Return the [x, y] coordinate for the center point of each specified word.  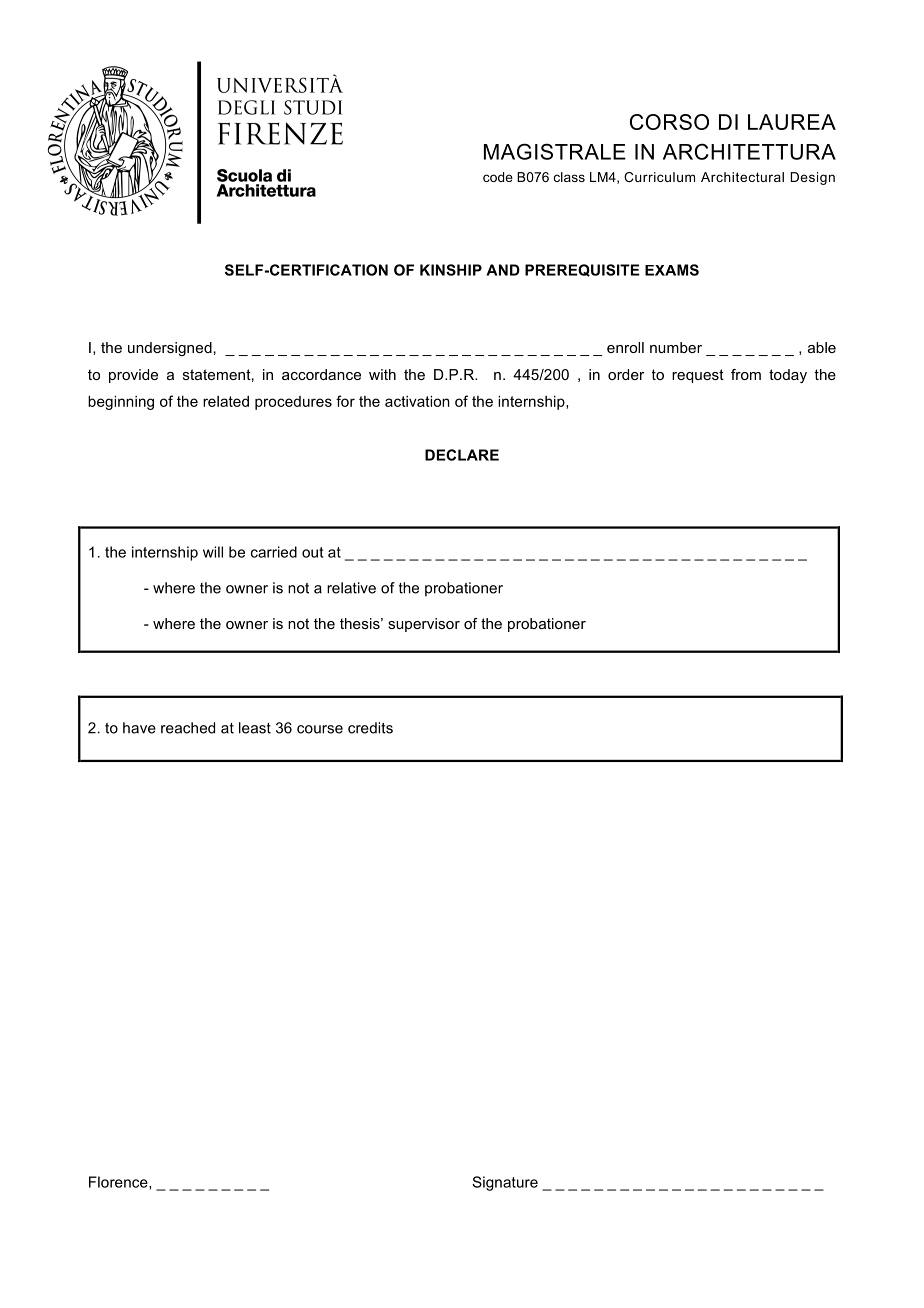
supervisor [424, 625]
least [255, 728]
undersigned [170, 349]
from [746, 374]
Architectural [742, 177]
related [226, 401]
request [698, 376]
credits [370, 728]
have [139, 728]
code [498, 177]
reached [188, 728]
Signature [505, 1183]
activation [417, 401]
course [320, 729]
